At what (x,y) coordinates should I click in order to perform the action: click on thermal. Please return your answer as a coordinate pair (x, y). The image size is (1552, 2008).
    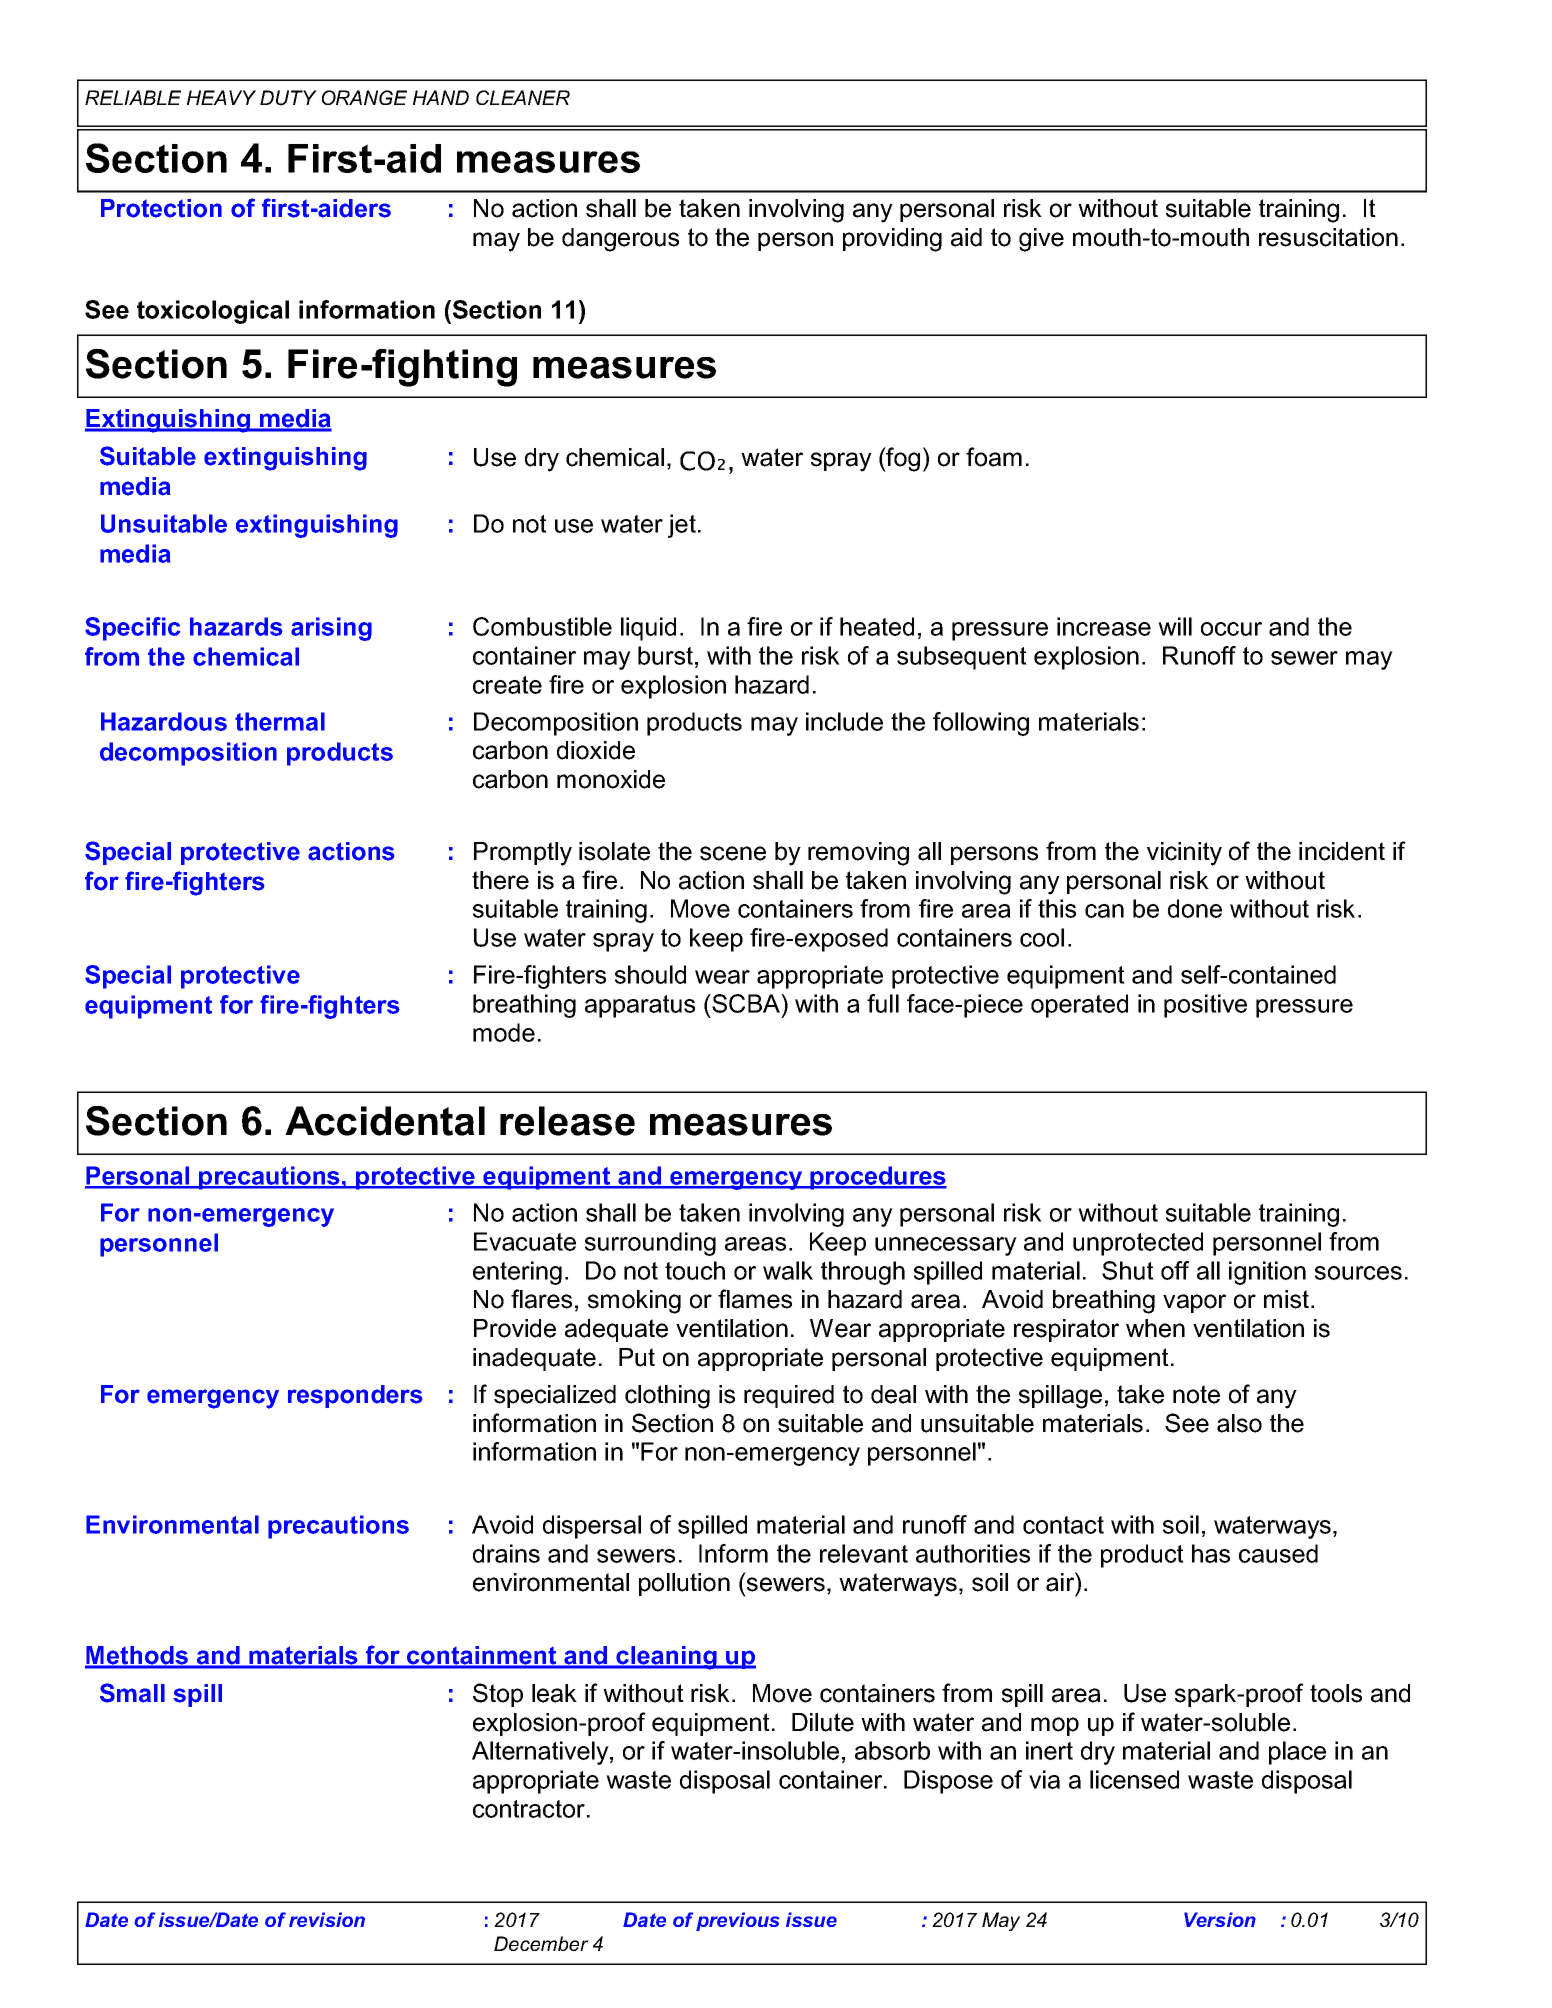
    Looking at the image, I should click on (280, 721).
